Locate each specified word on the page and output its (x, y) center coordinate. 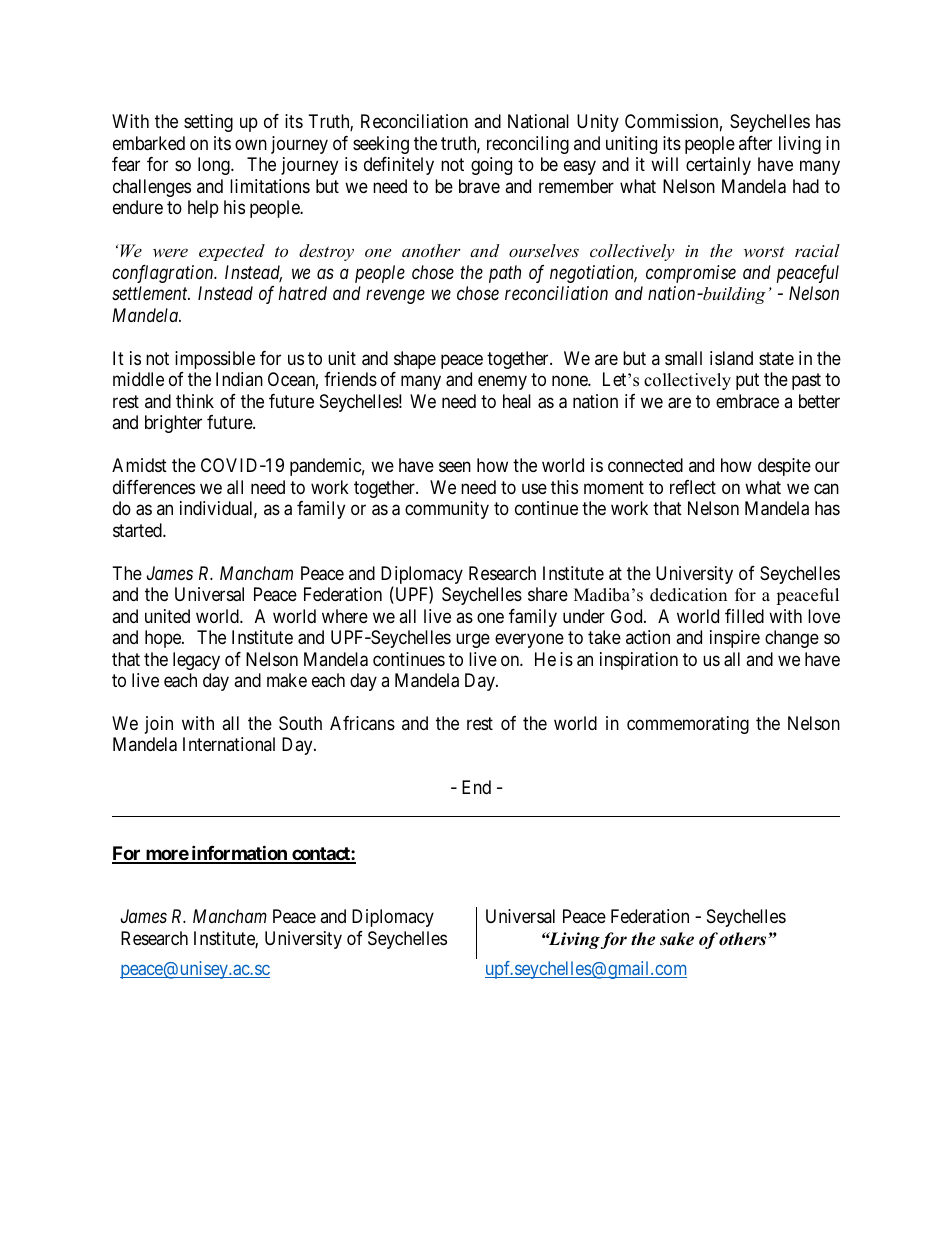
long (215, 166)
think (195, 401)
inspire (735, 639)
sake (677, 939)
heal (517, 401)
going (491, 166)
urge (473, 641)
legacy (196, 661)
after (755, 143)
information (239, 854)
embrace (747, 401)
